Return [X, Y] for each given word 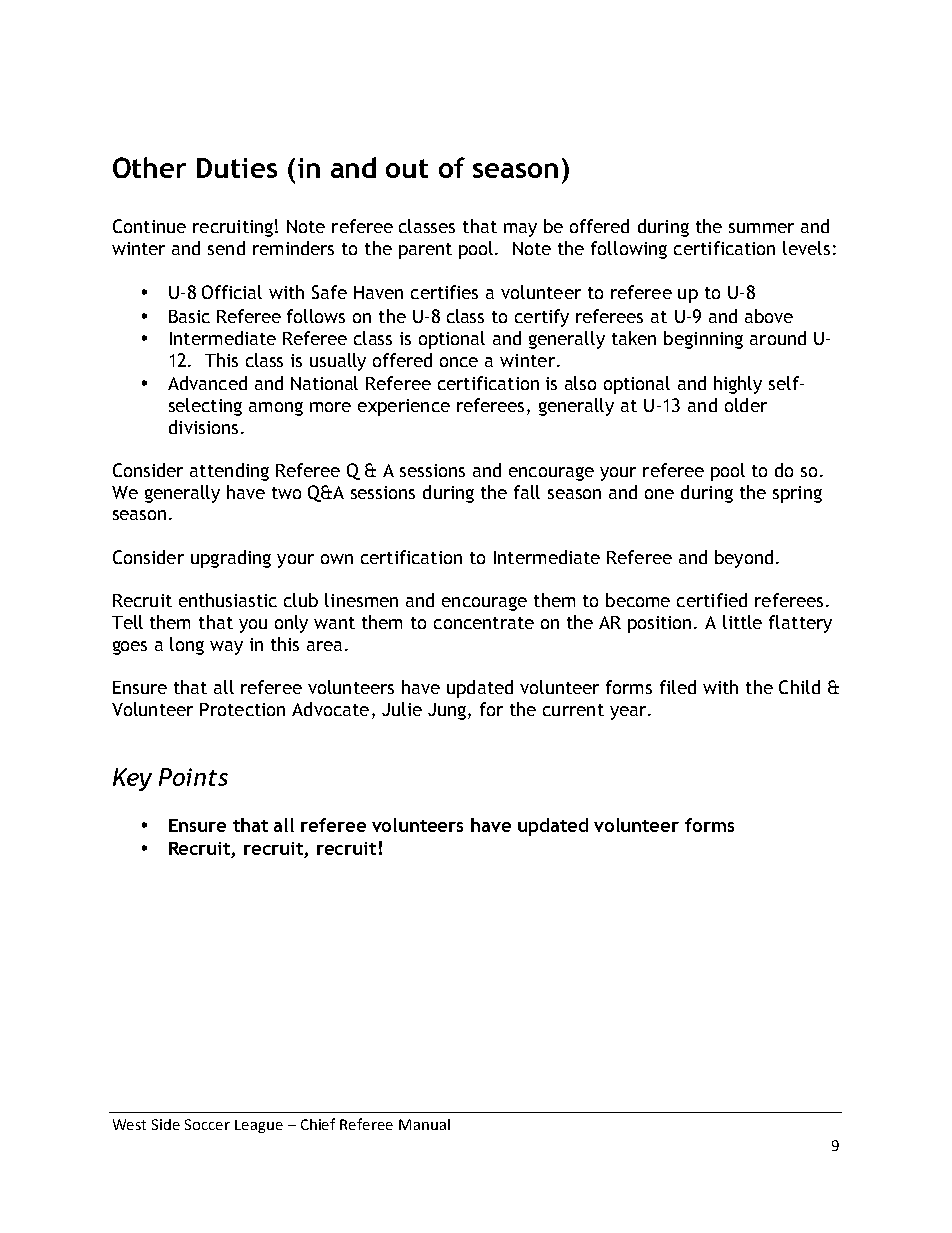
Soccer [207, 1124]
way [226, 648]
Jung [447, 711]
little [742, 622]
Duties [237, 168]
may [520, 230]
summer [761, 228]
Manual [424, 1124]
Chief [318, 1124]
